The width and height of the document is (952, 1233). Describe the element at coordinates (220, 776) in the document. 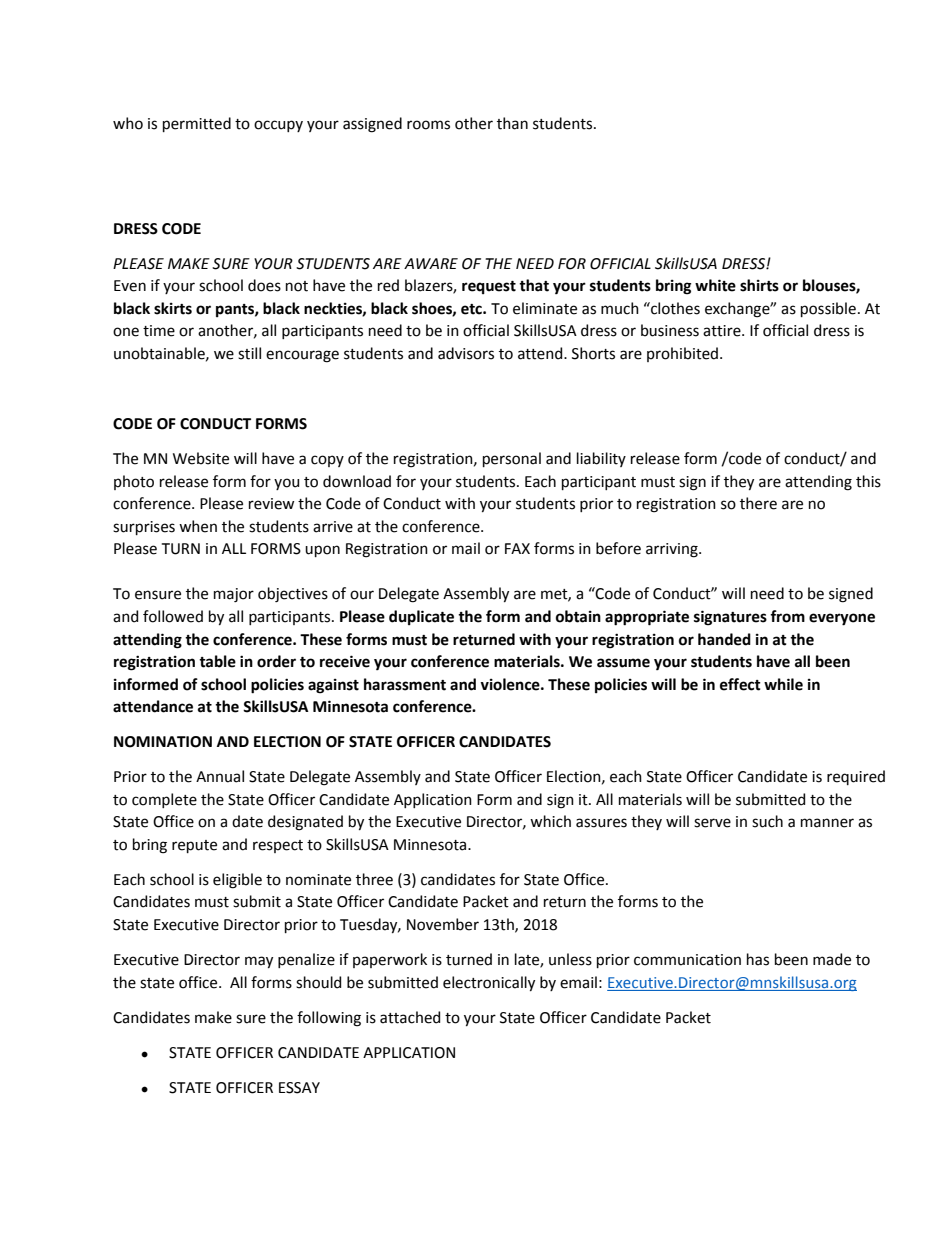

I see `Annual` at that location.
